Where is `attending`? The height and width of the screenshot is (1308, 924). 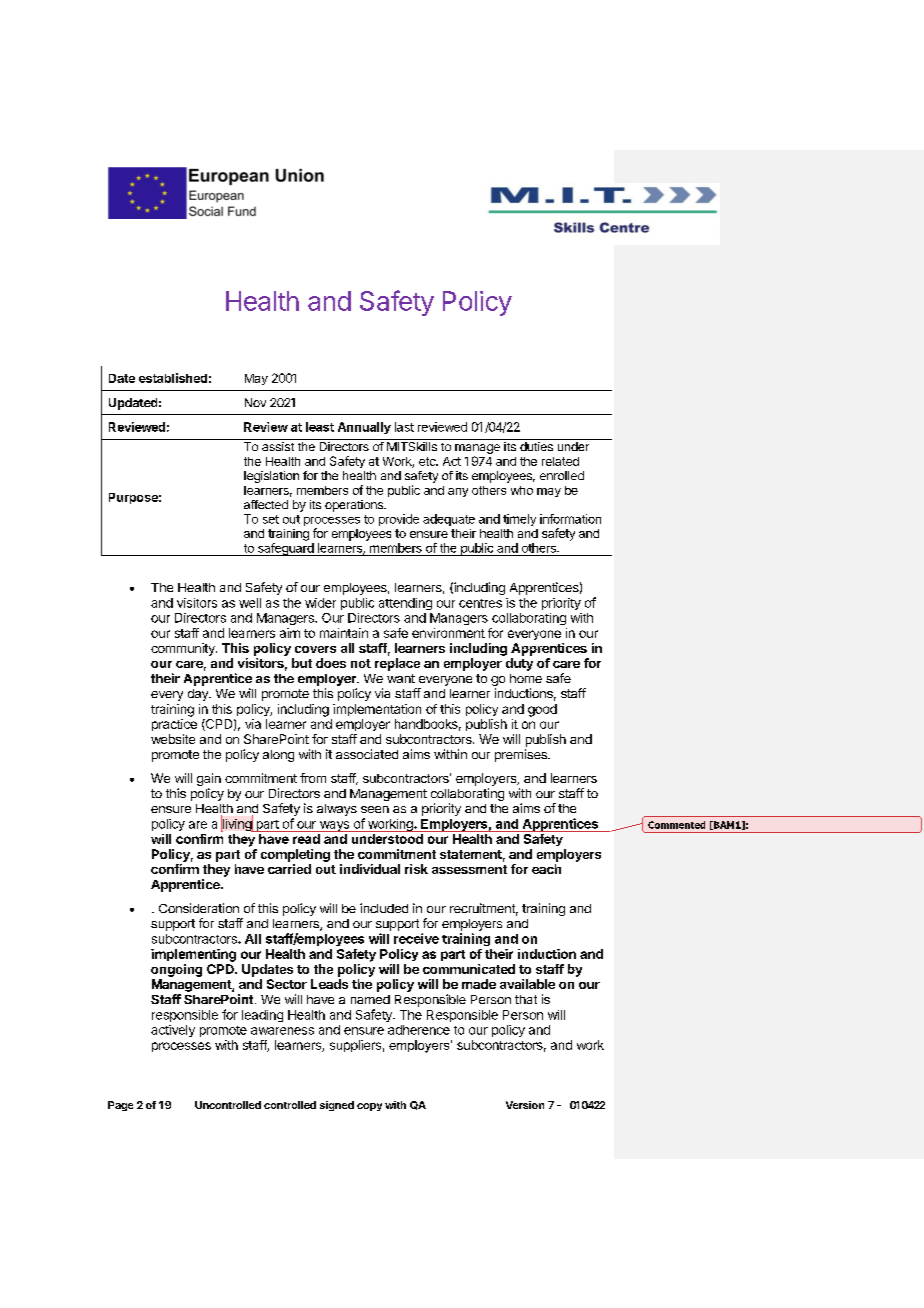 attending is located at coordinates (405, 604).
